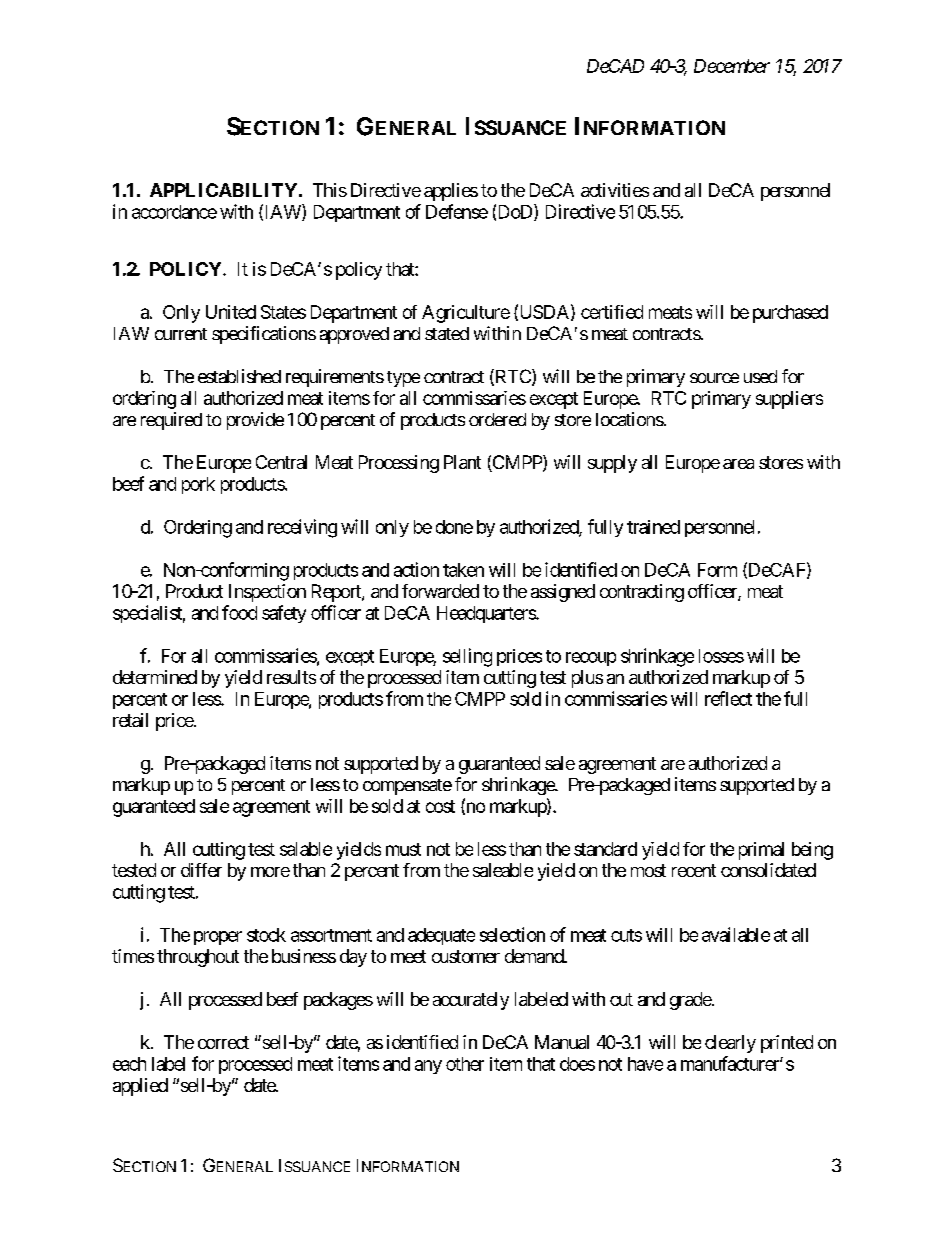 This screenshot has width=952, height=1233. Describe the element at coordinates (465, 1064) in the screenshot. I see `other` at that location.
